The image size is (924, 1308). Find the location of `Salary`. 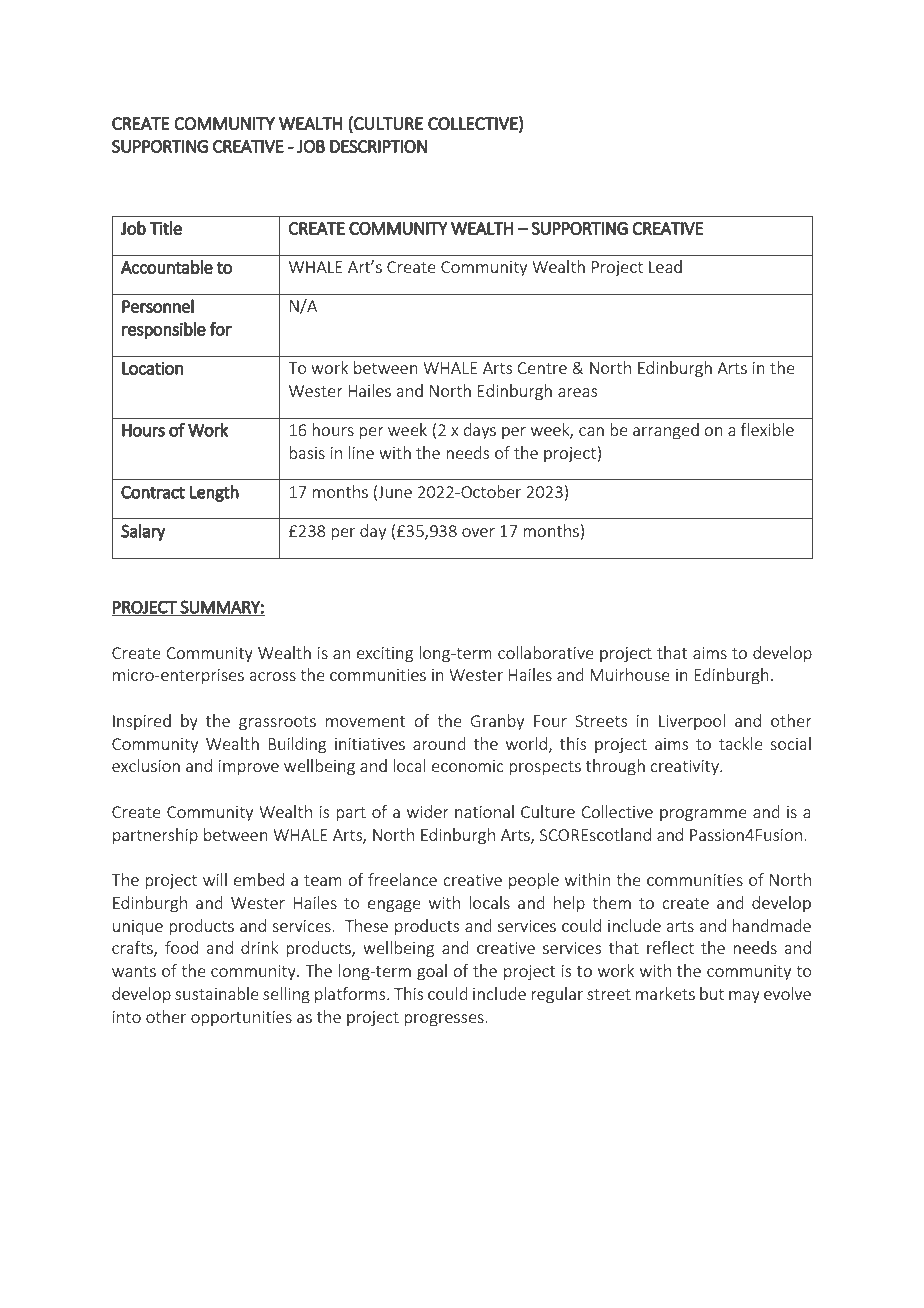

Salary is located at coordinates (143, 532).
